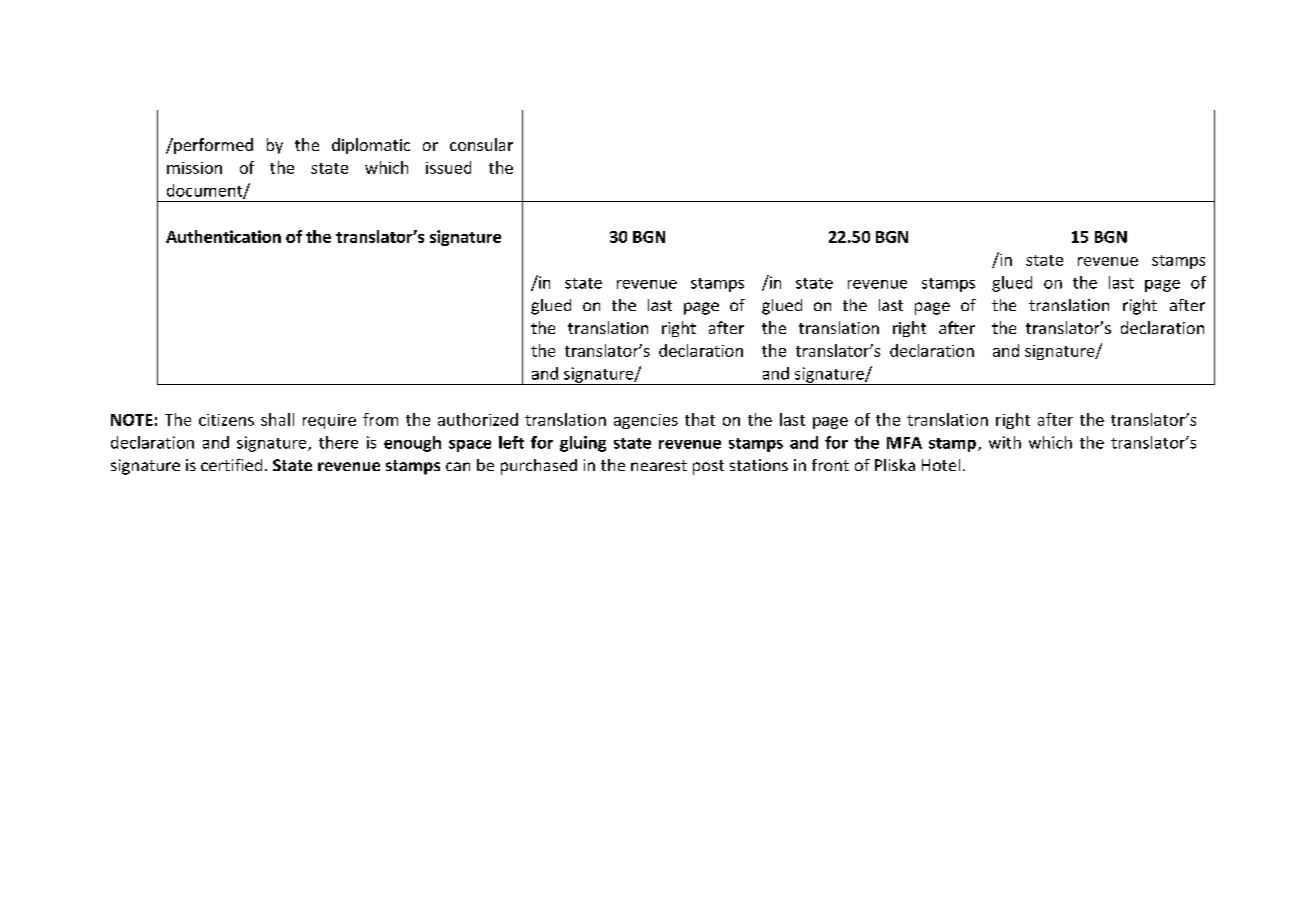 The image size is (1308, 924). What do you see at coordinates (231, 465) in the screenshot?
I see `certified` at bounding box center [231, 465].
